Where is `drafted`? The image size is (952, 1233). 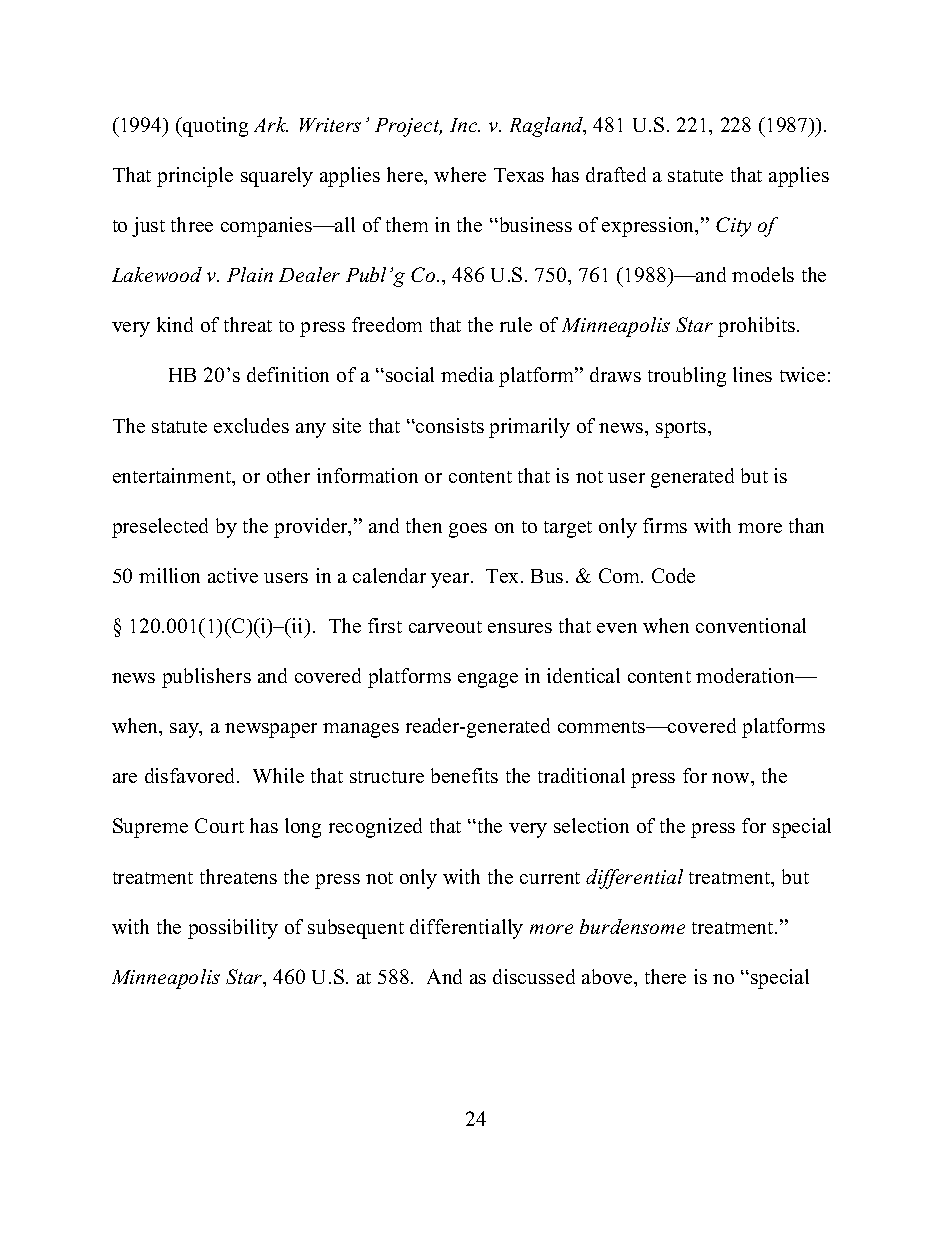 drafted is located at coordinates (616, 174).
